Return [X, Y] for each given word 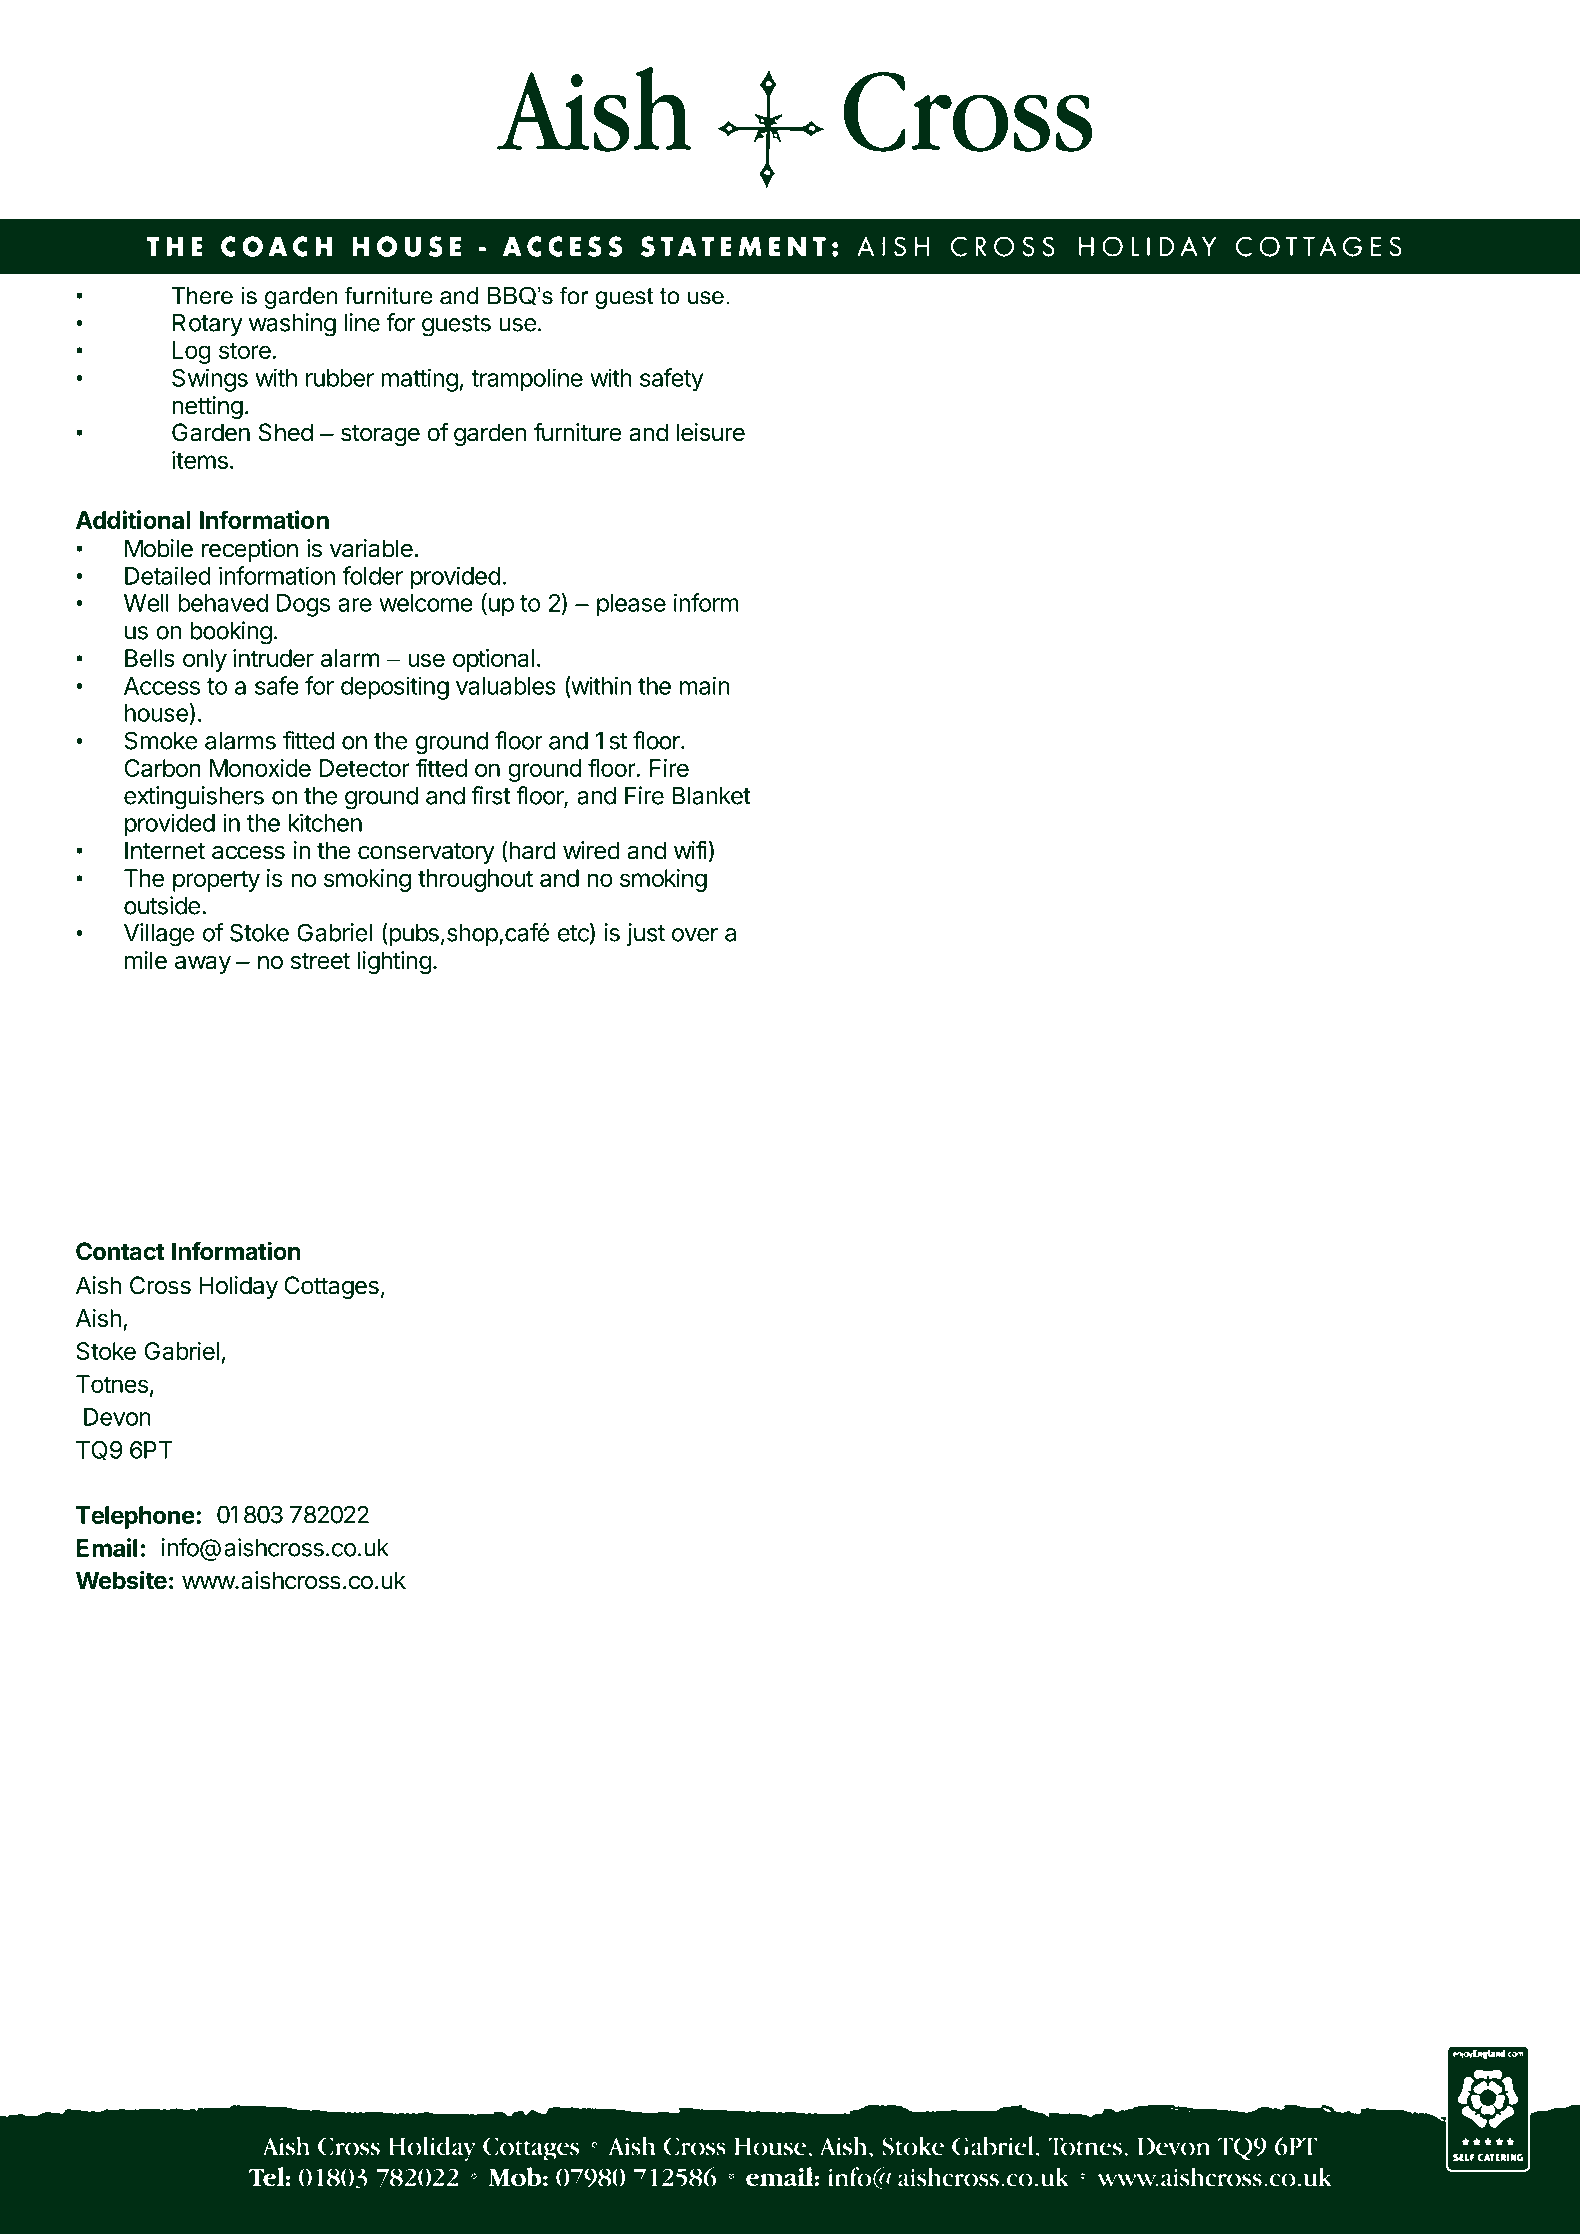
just [646, 934]
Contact [120, 1251]
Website [121, 1580]
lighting [394, 962]
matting [419, 380]
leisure [710, 432]
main [705, 685]
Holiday [239, 1287]
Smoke [160, 740]
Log [192, 352]
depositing [395, 688]
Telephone [135, 1517]
